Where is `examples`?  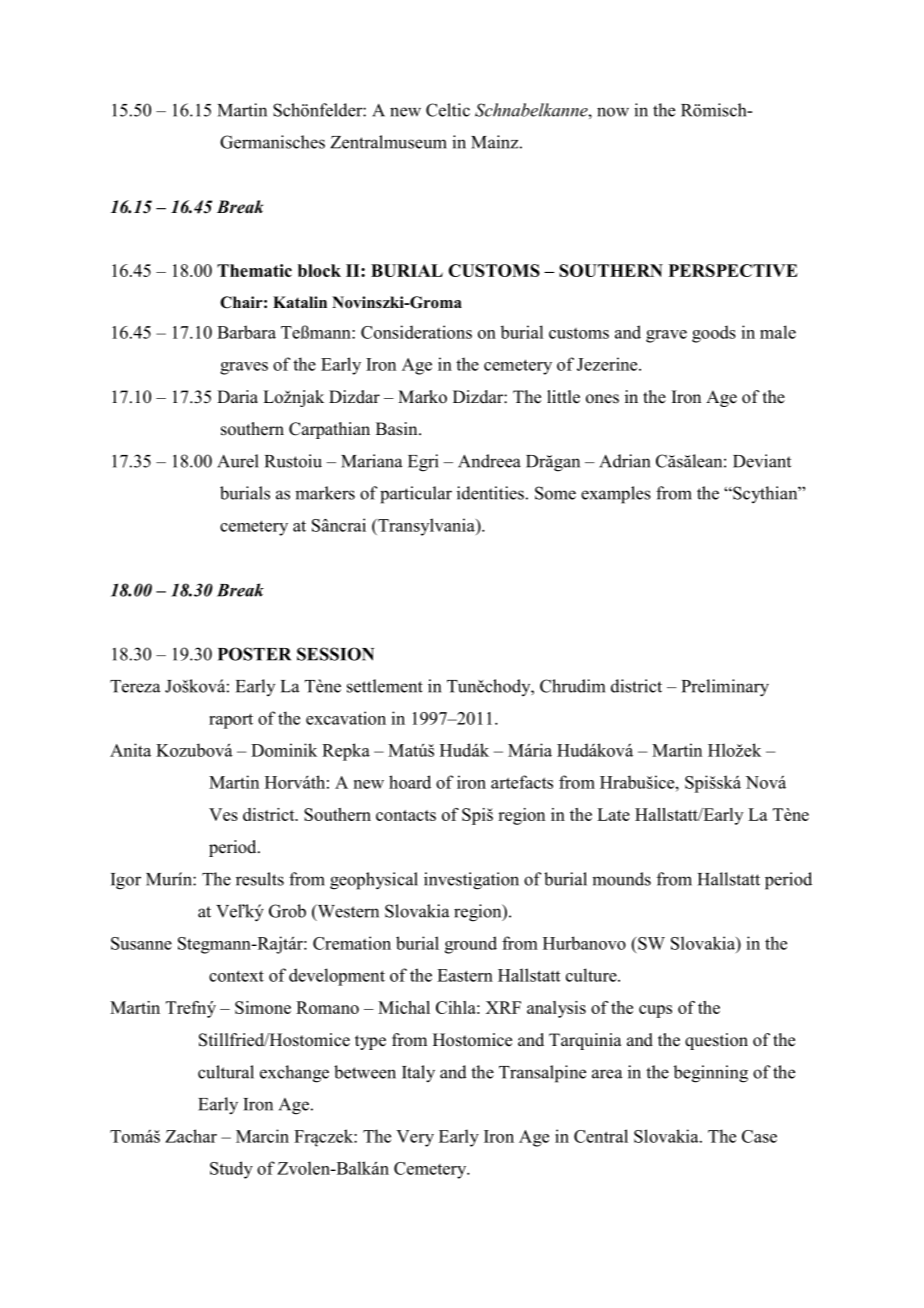
examples is located at coordinates (616, 495).
